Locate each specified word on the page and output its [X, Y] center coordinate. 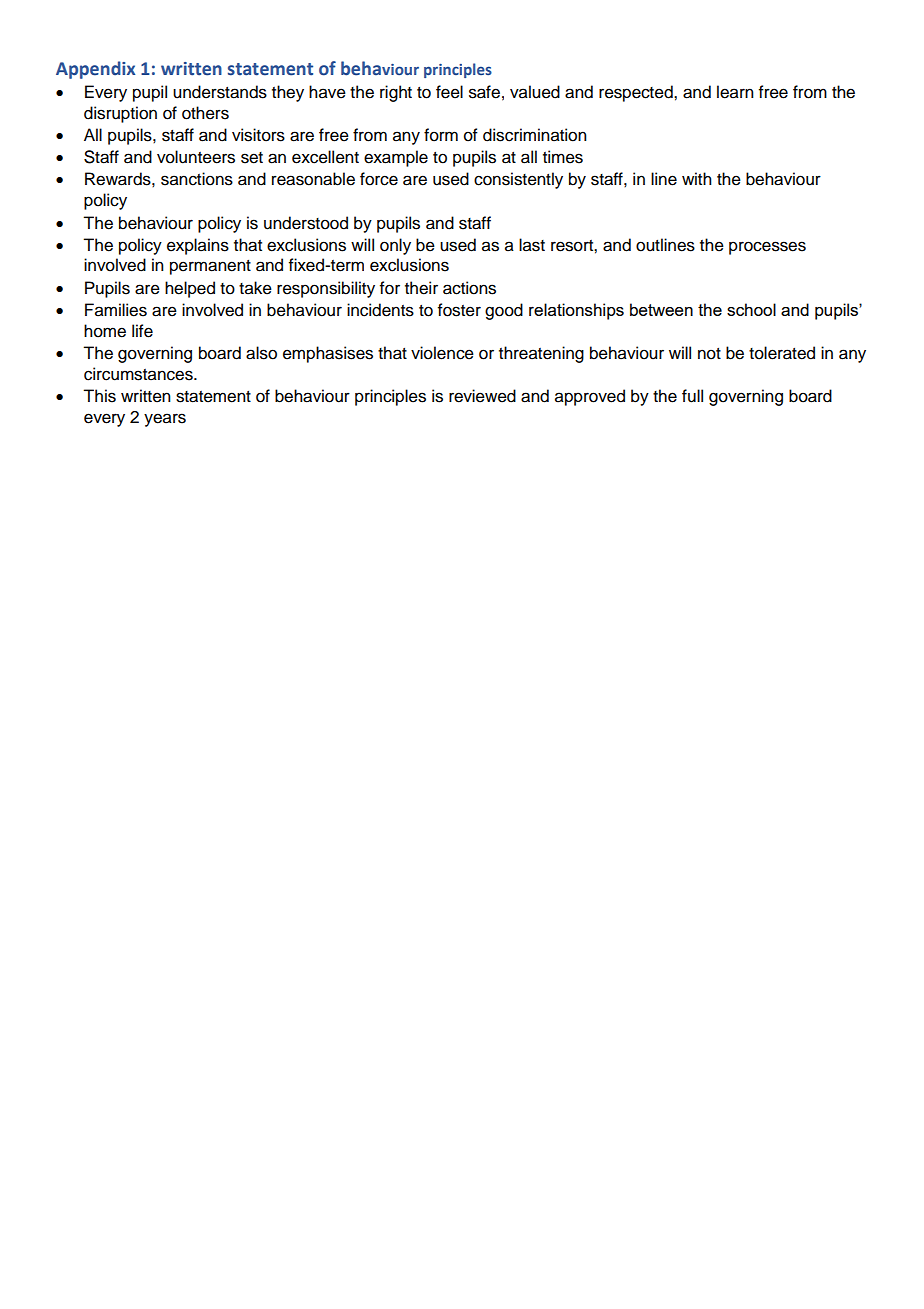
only [395, 246]
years [165, 420]
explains [198, 246]
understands [220, 92]
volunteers [196, 157]
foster [459, 310]
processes [767, 248]
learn [735, 92]
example [396, 158]
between [661, 309]
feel [449, 92]
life [142, 331]
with [697, 178]
